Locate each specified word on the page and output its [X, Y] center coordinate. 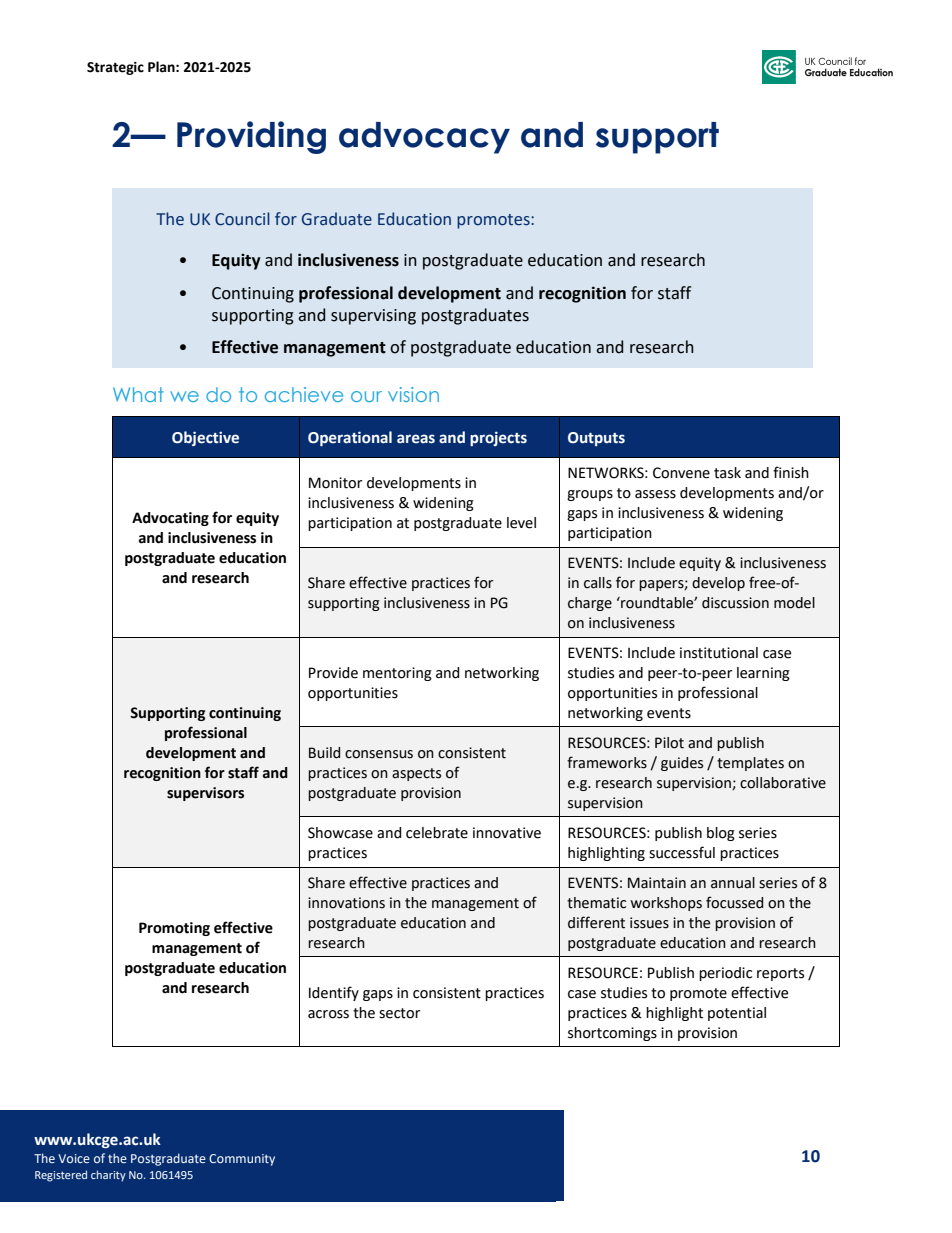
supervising [373, 317]
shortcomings [612, 1034]
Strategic [115, 68]
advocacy [424, 138]
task [727, 473]
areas [416, 439]
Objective [205, 438]
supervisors [205, 794]
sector [399, 1013]
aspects [416, 774]
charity [108, 1175]
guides [682, 764]
